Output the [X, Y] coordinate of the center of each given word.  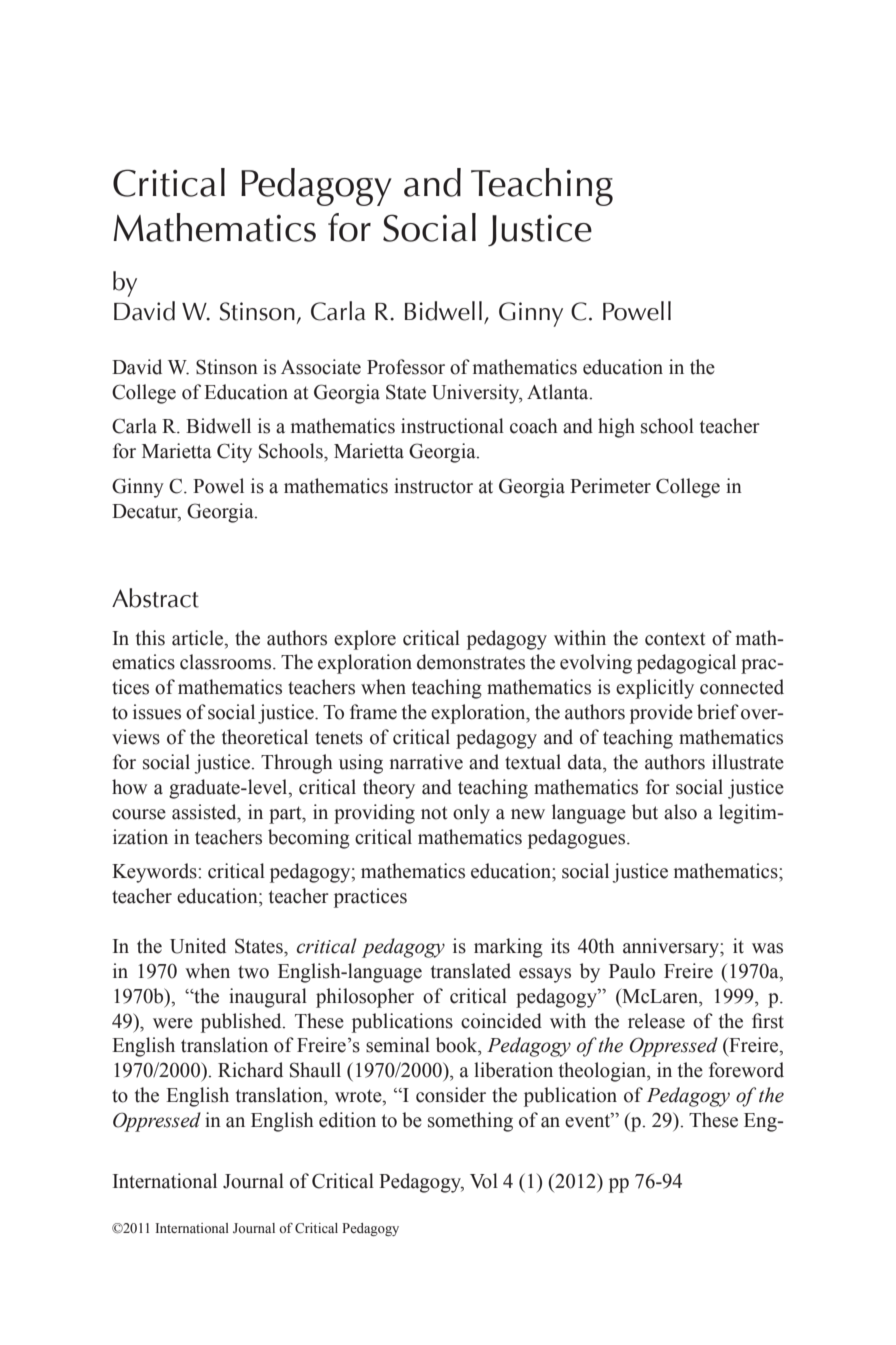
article [199, 638]
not [434, 813]
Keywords [155, 873]
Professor [406, 367]
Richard [250, 1070]
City [234, 453]
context [675, 639]
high [616, 428]
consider [451, 1095]
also [680, 812]
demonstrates [471, 662]
